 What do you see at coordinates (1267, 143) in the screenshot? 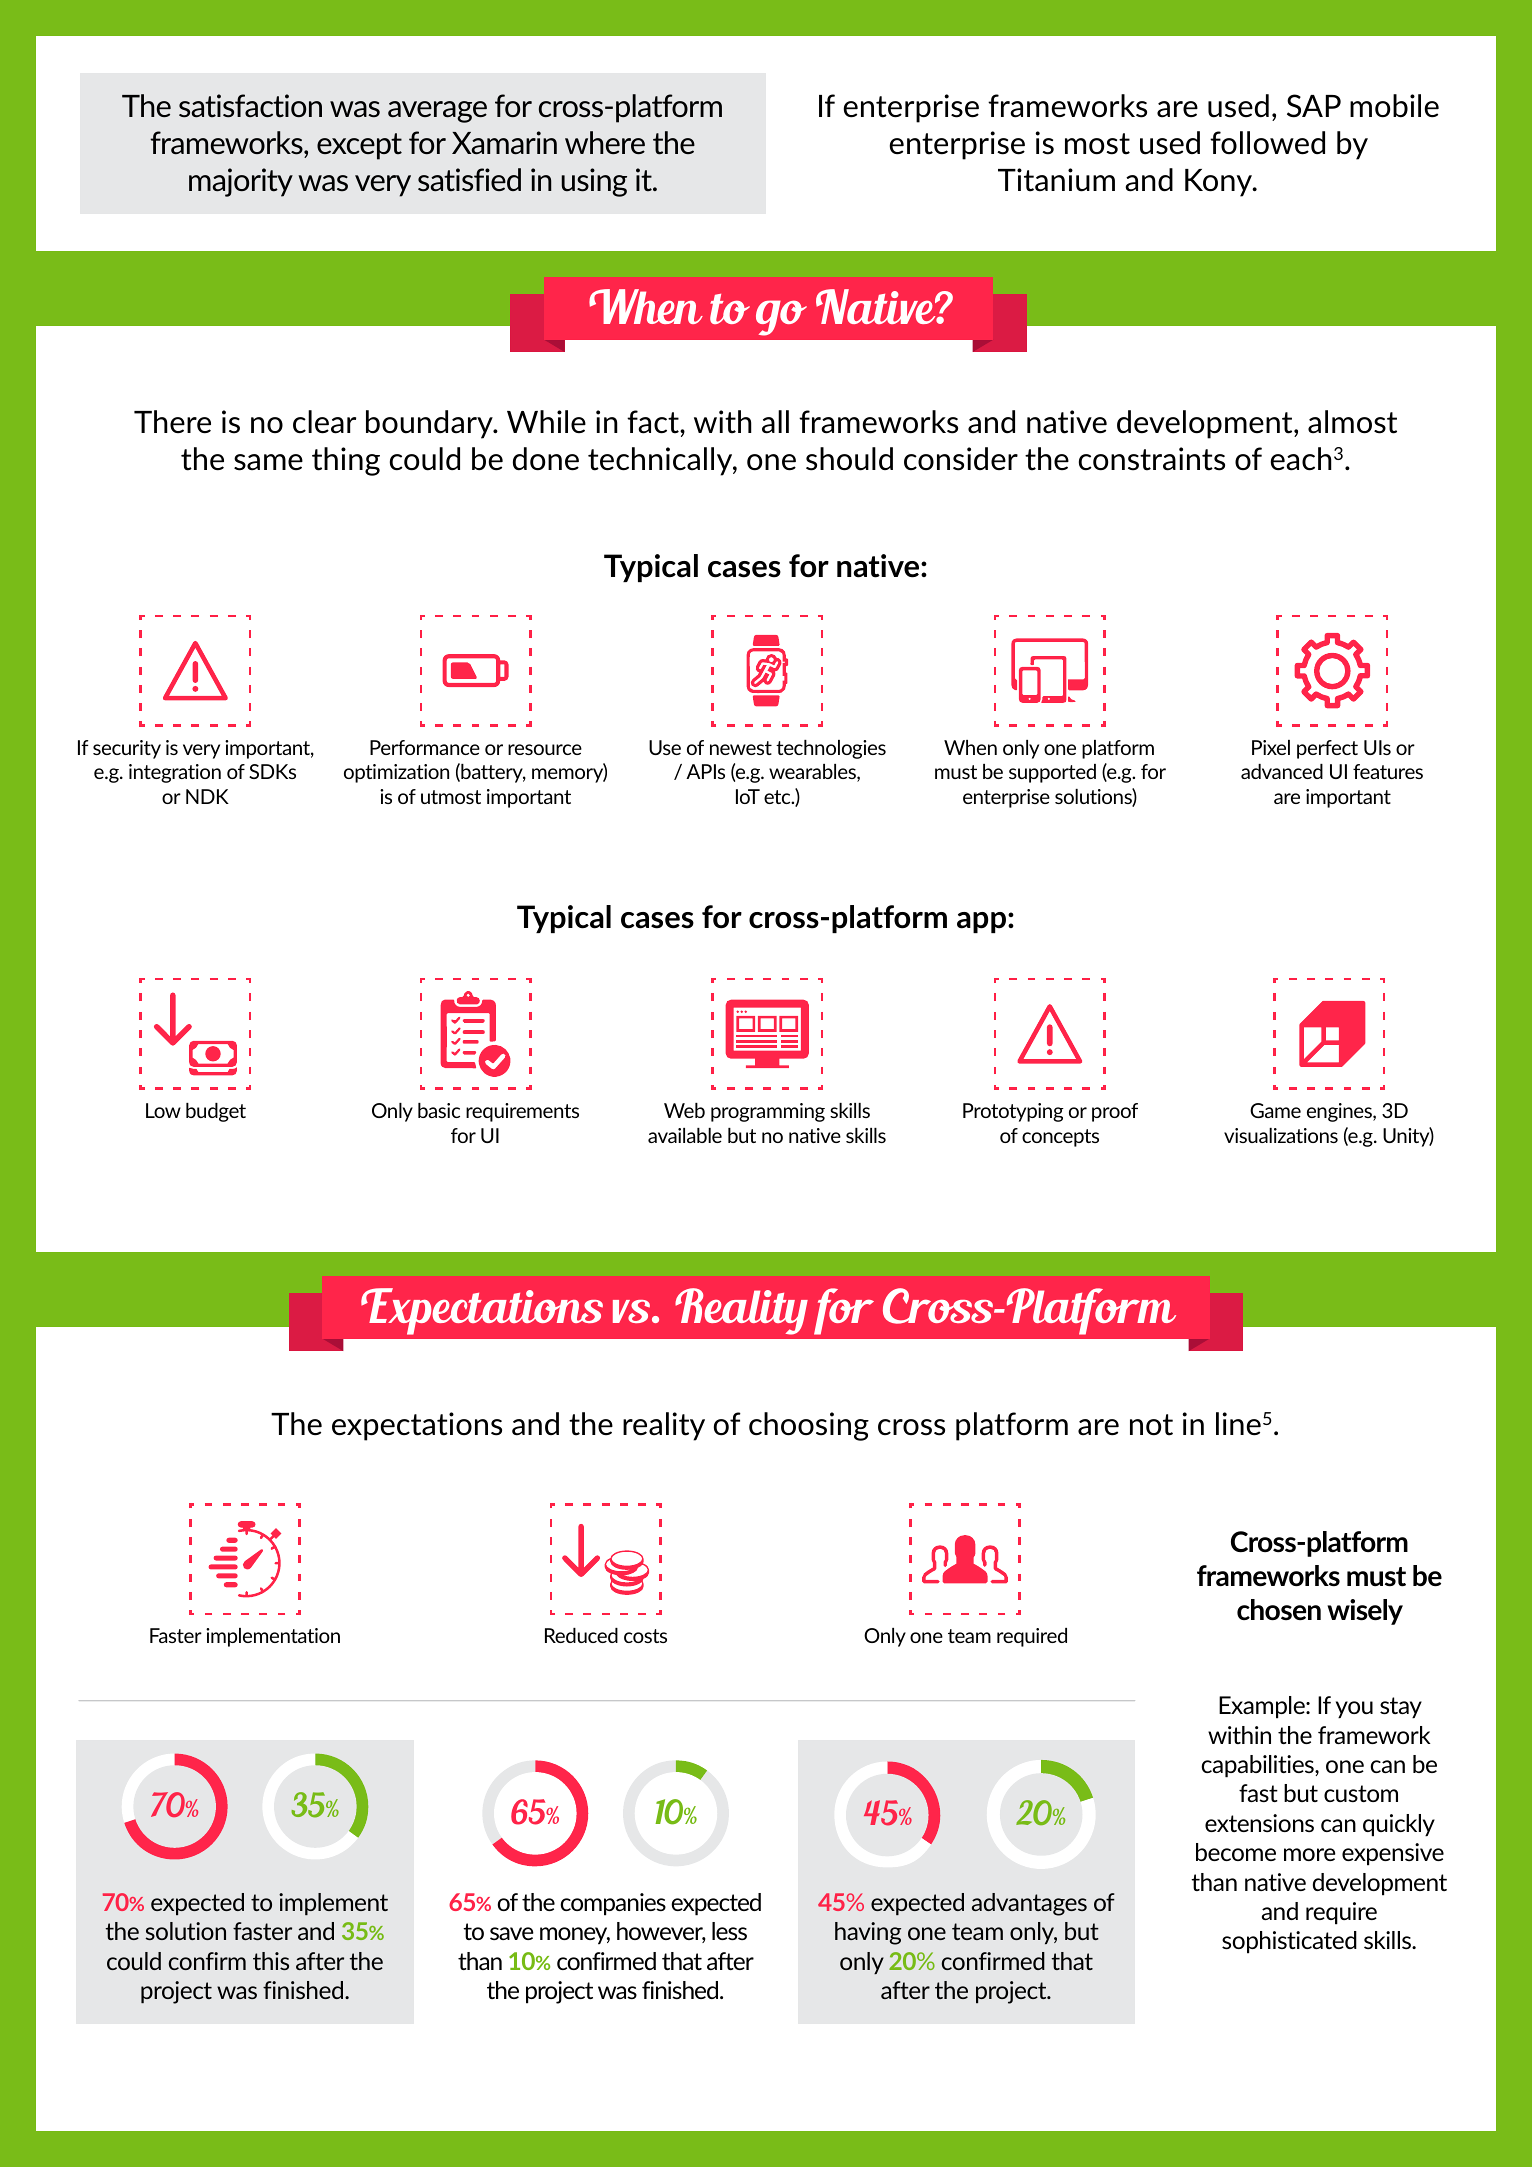
I see `followed` at bounding box center [1267, 143].
